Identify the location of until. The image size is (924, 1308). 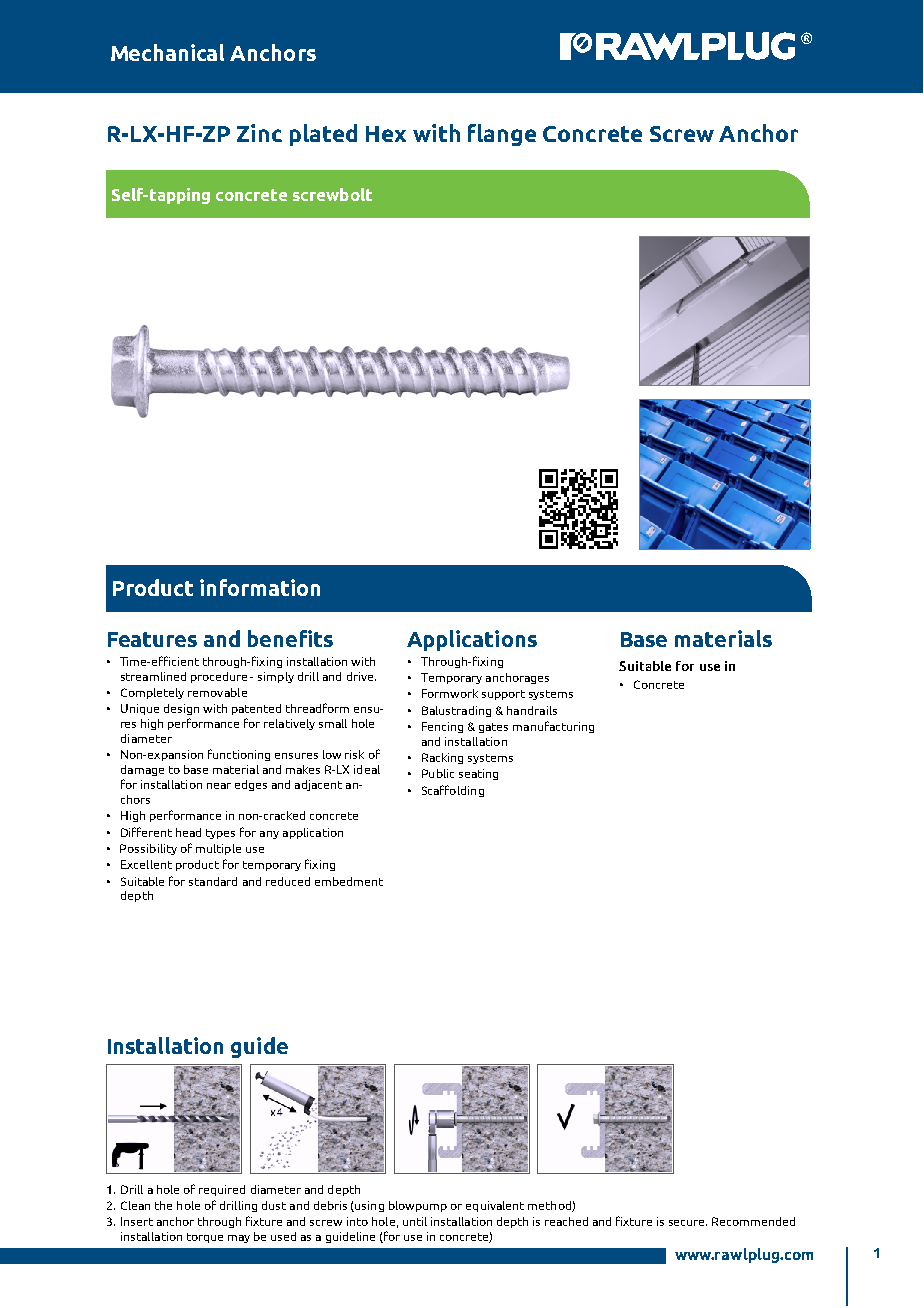
(415, 1221).
